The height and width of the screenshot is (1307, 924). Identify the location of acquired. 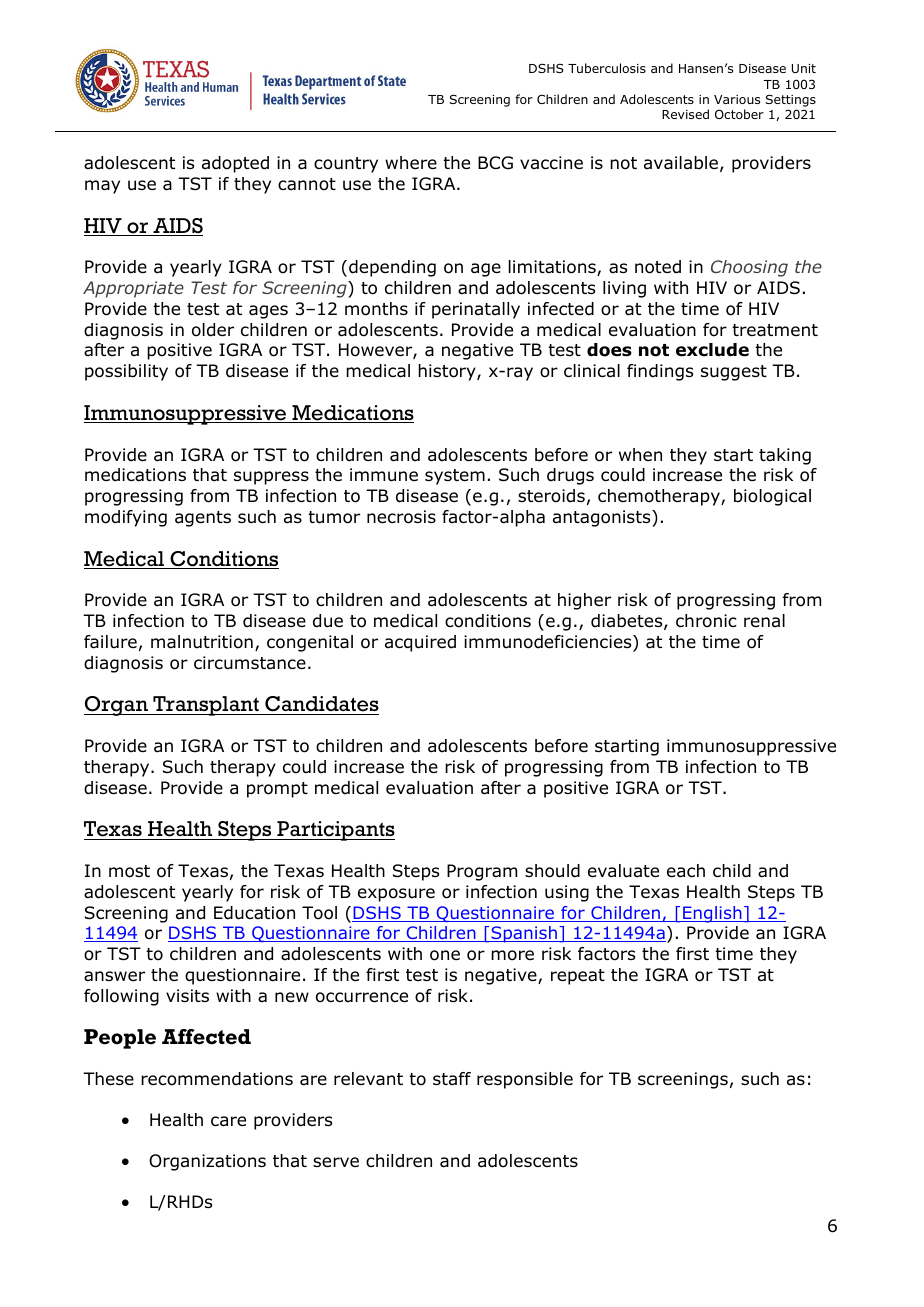
(420, 643).
